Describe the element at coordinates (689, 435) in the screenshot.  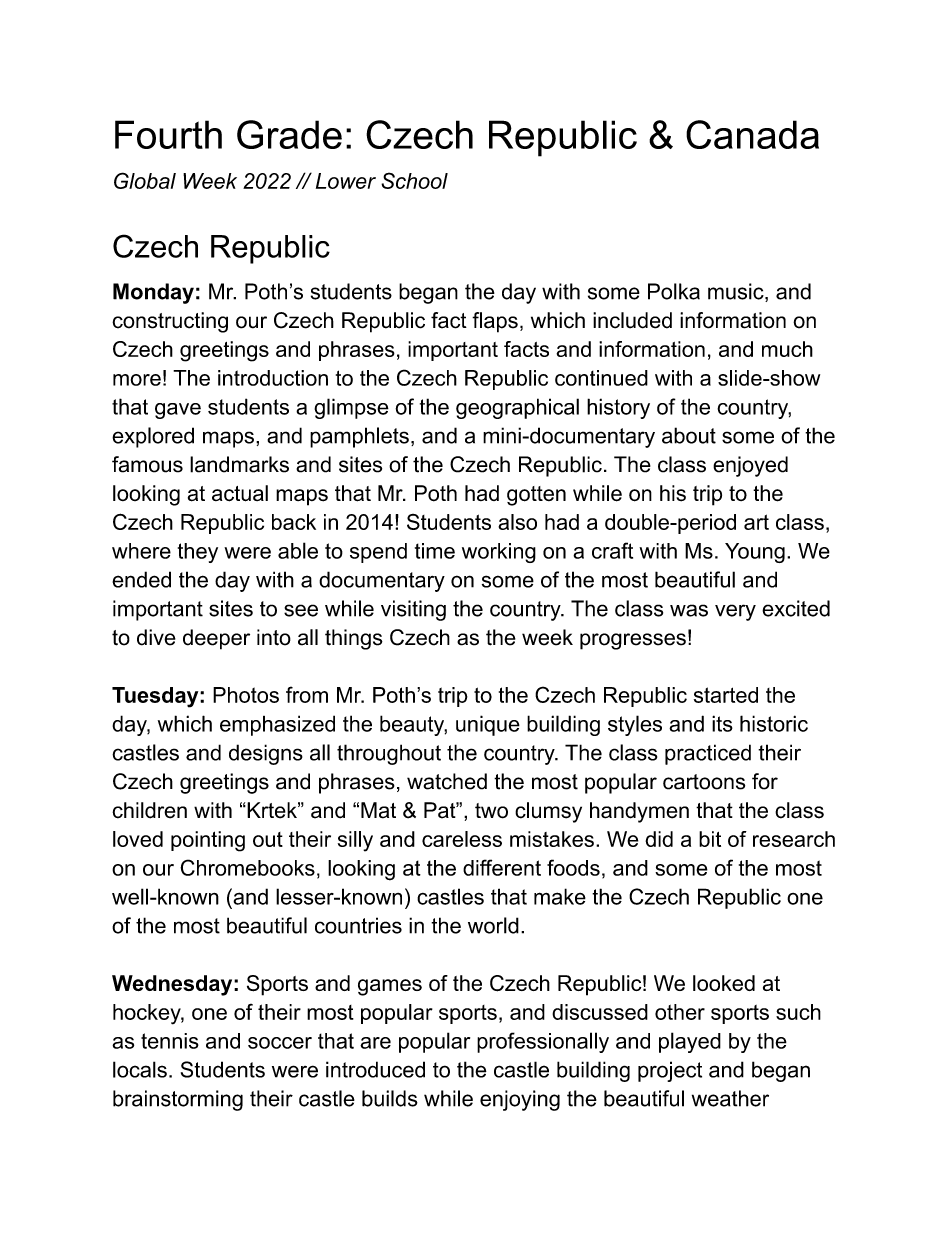
I see `about` at that location.
